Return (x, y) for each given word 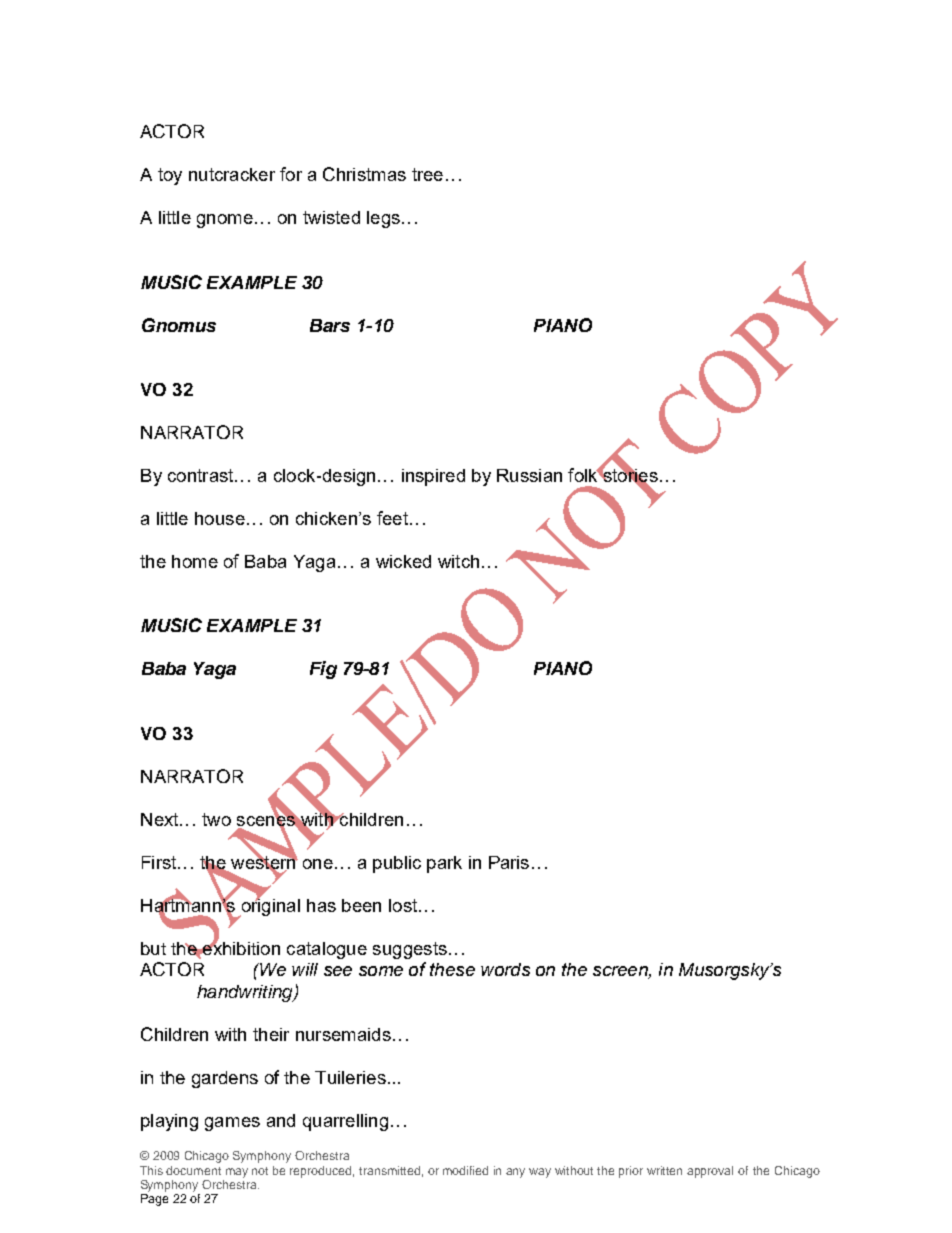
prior (631, 1172)
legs (383, 219)
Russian (529, 475)
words (505, 969)
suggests (410, 950)
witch (458, 561)
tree (427, 174)
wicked (403, 561)
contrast (202, 475)
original (269, 907)
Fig (323, 670)
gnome (225, 221)
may (237, 1173)
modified (465, 1170)
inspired (433, 477)
